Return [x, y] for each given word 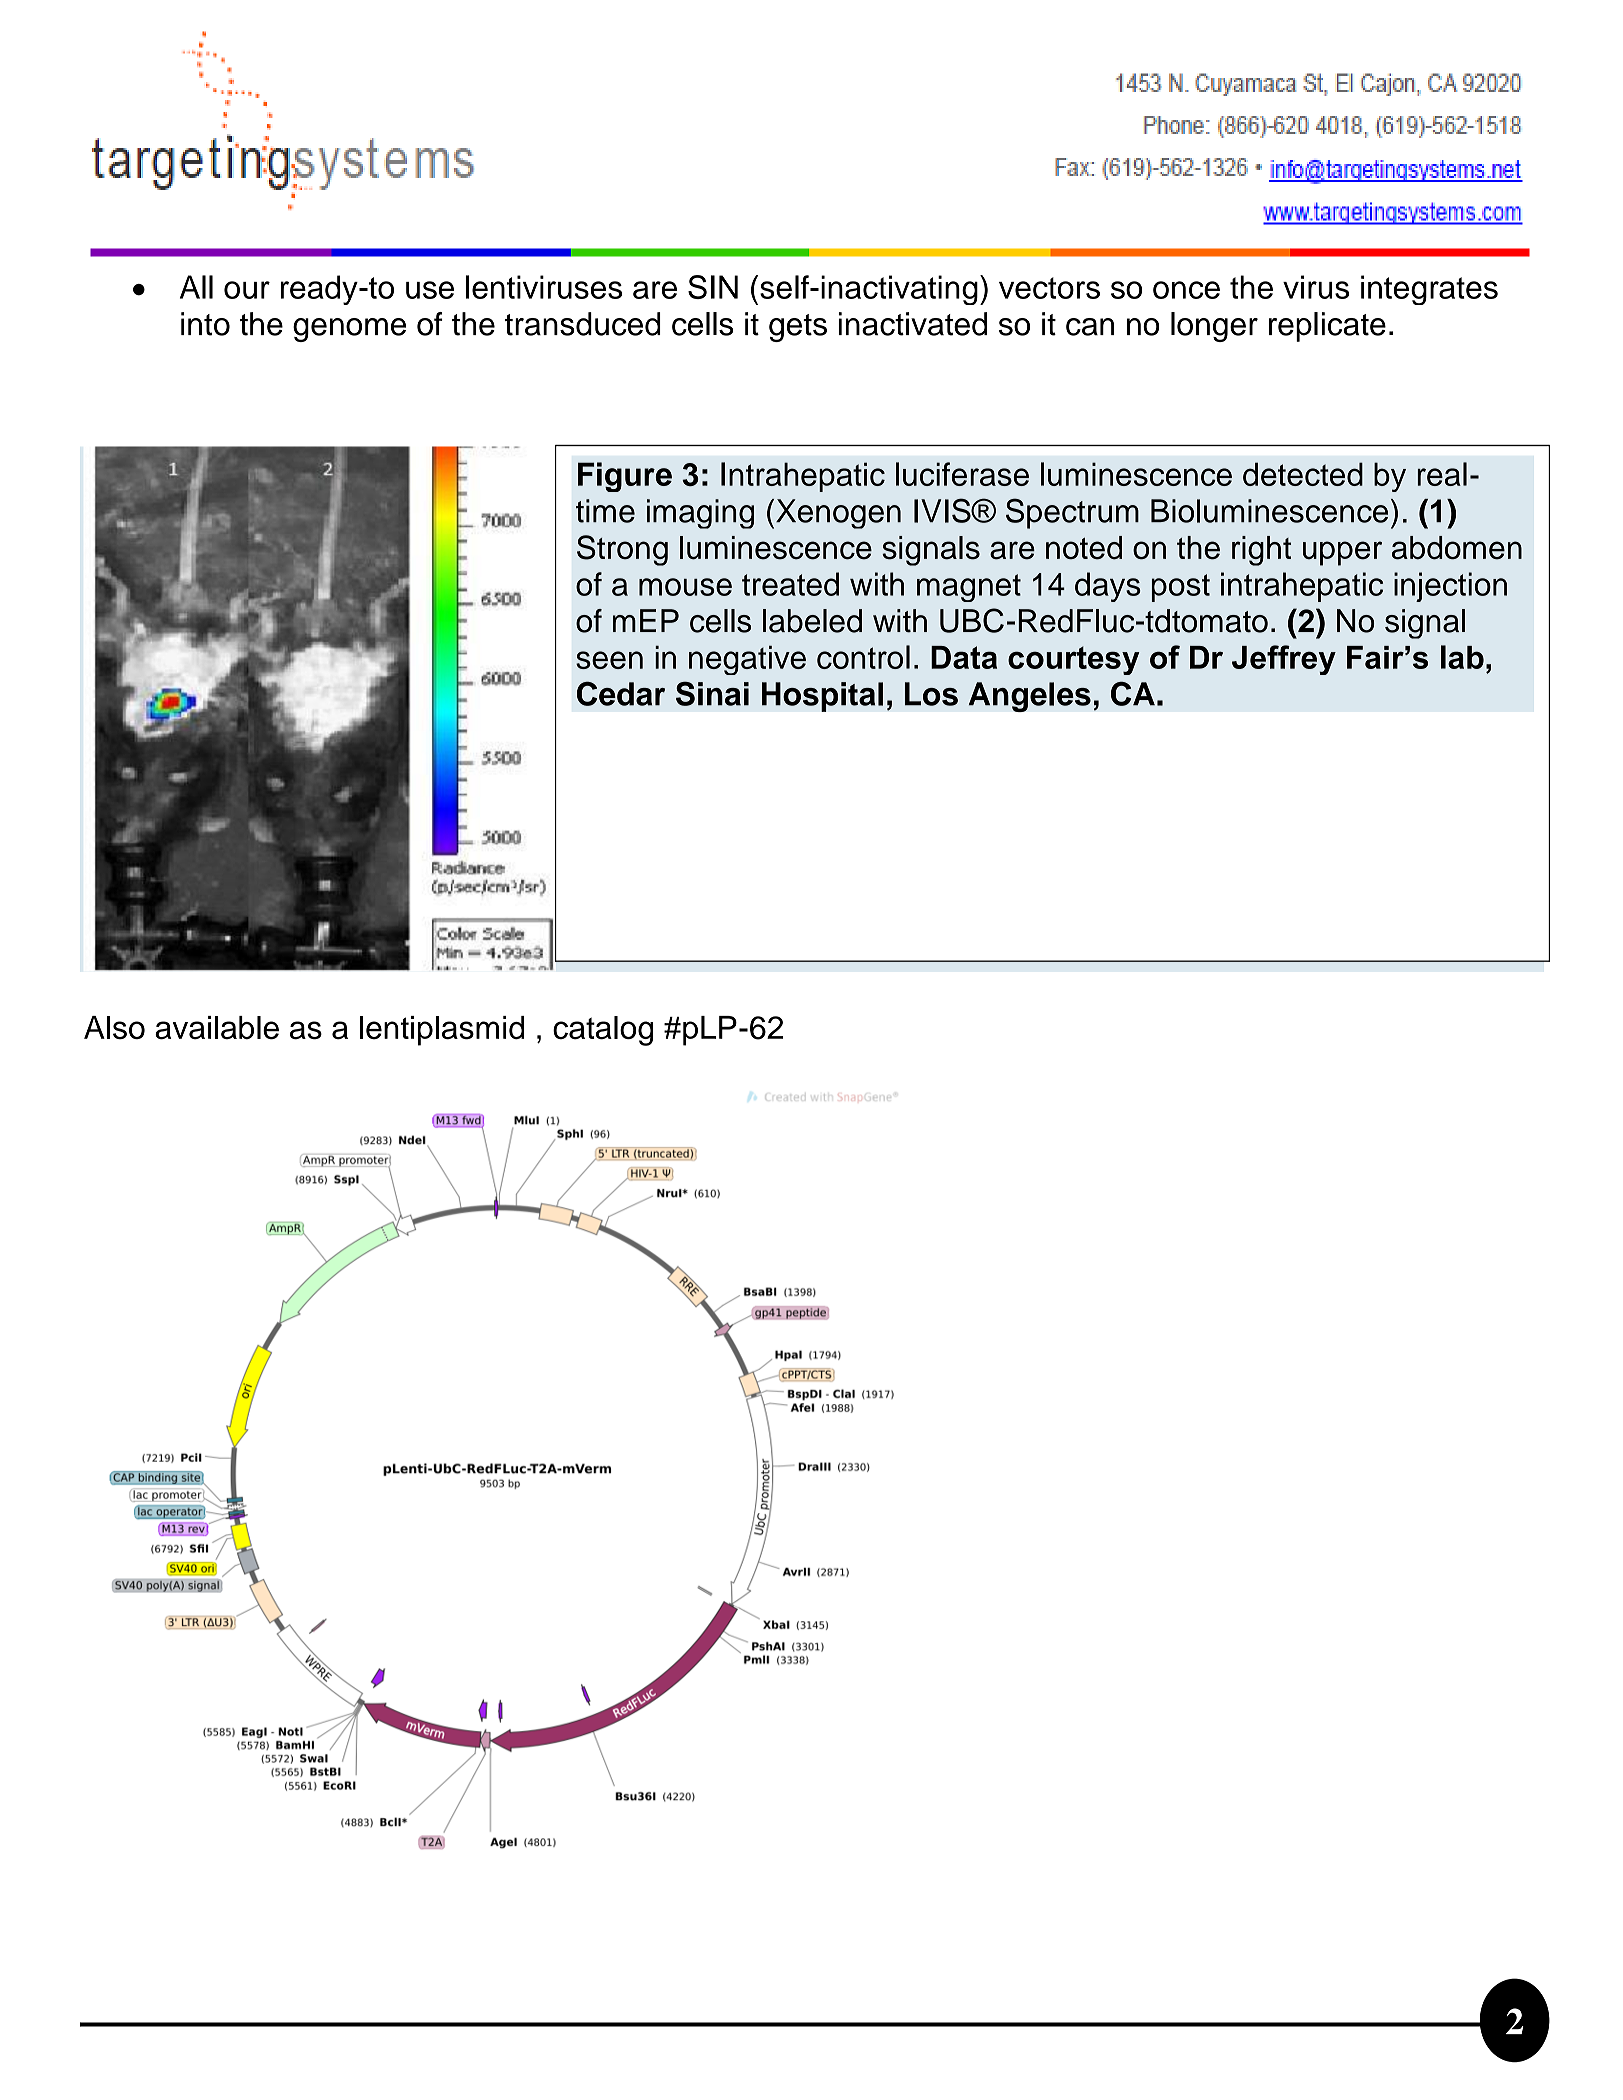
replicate [1327, 327]
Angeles [1030, 697]
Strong [622, 550]
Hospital [822, 697]
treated [790, 584]
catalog [603, 1031]
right [1261, 551]
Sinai [712, 693]
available [217, 1028]
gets [798, 328]
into [205, 324]
